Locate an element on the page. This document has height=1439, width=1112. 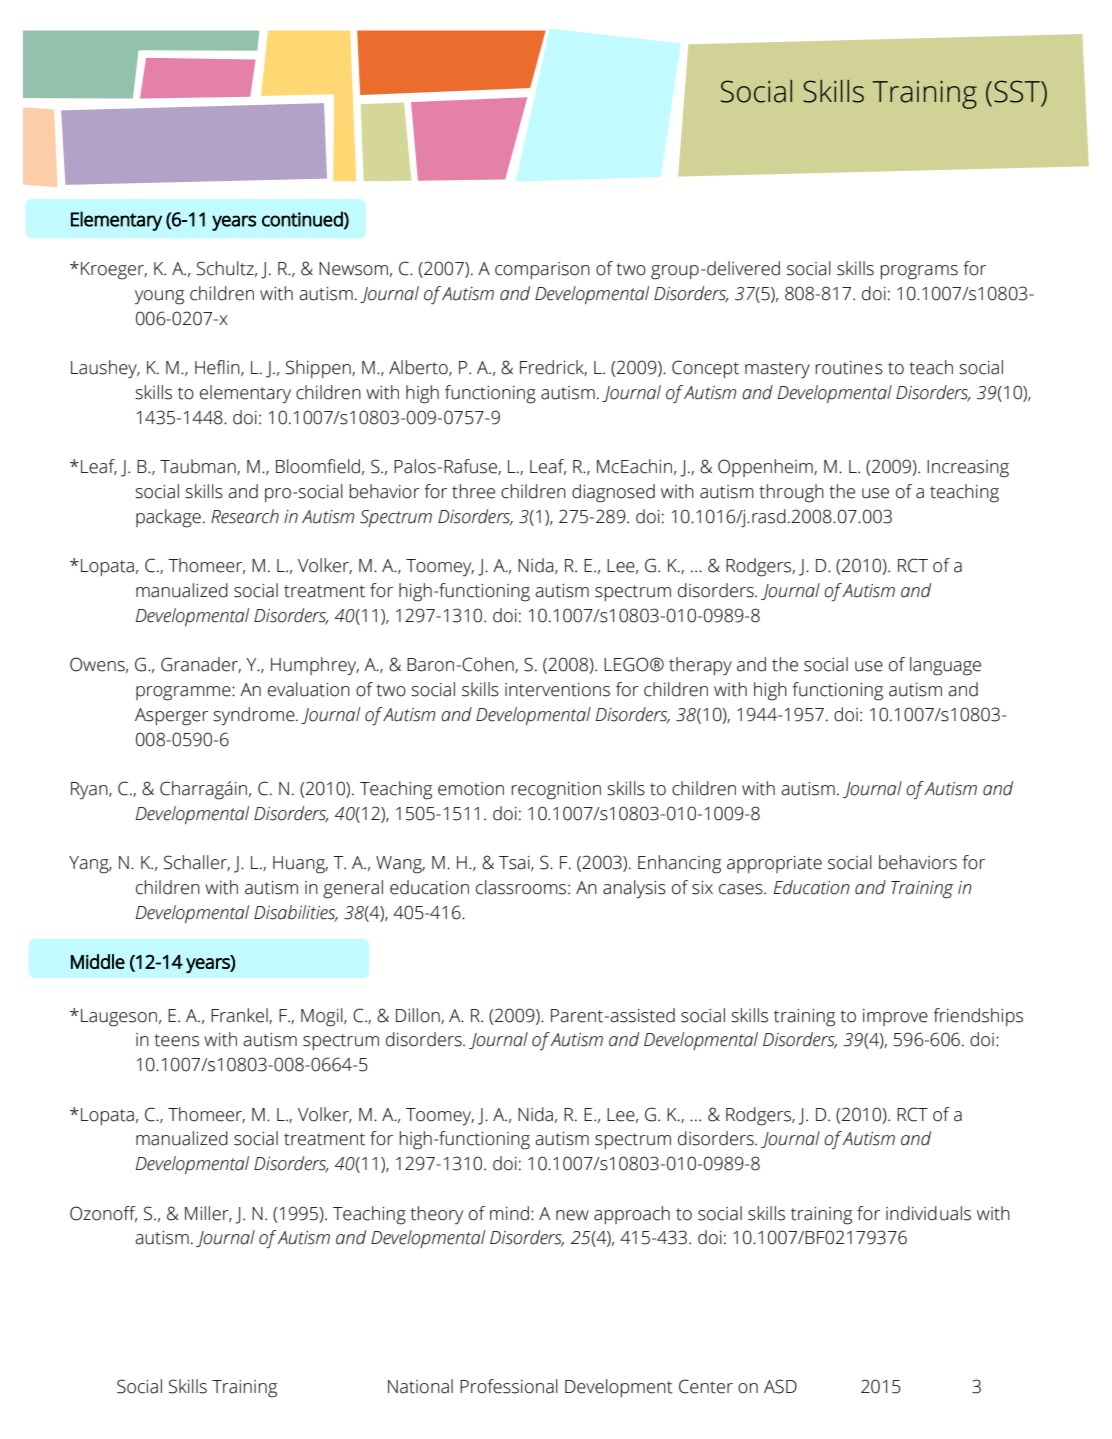
language is located at coordinates (945, 666).
